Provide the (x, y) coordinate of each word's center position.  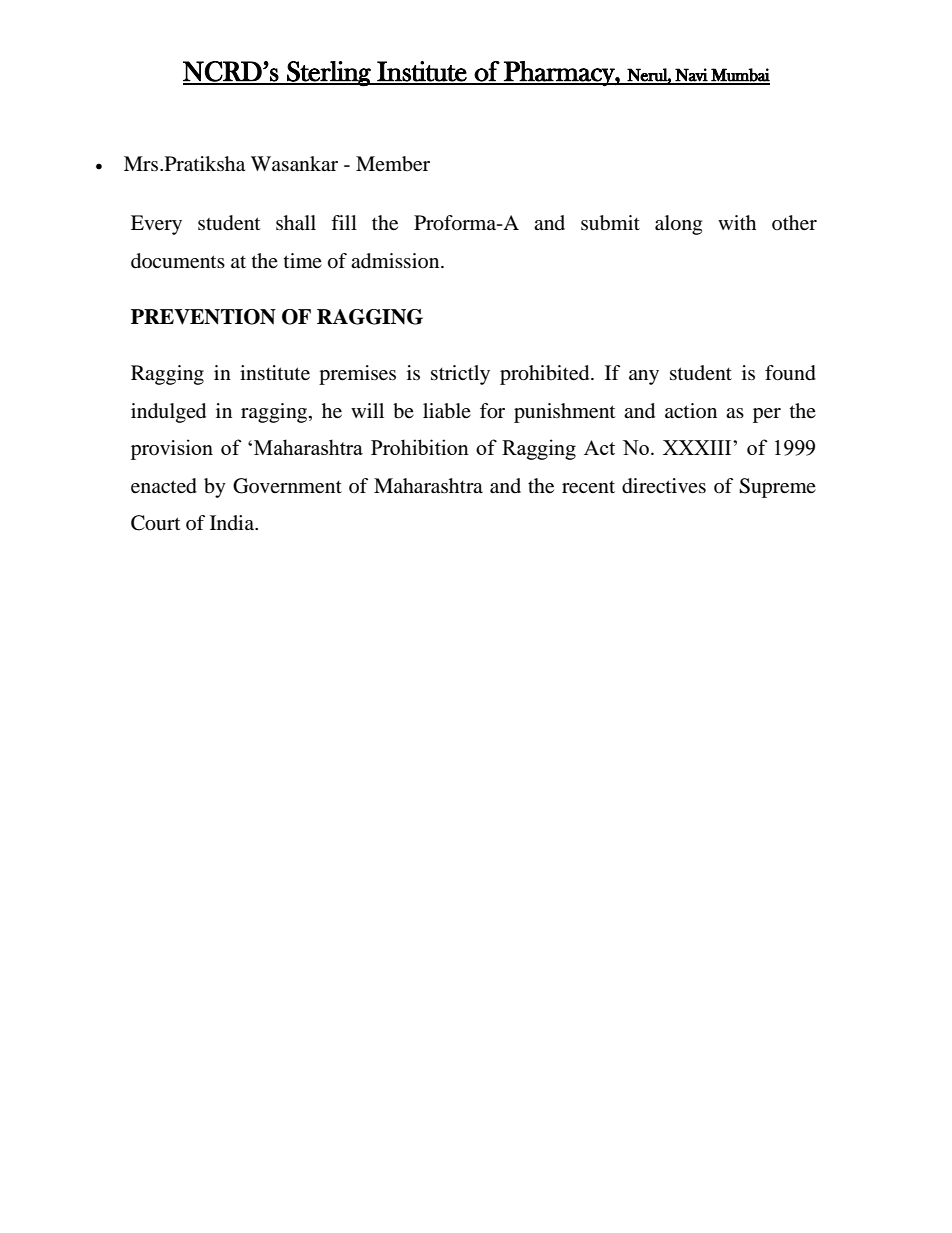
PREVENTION (203, 317)
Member (393, 164)
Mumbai (739, 76)
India (233, 522)
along (678, 225)
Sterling (329, 74)
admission (396, 261)
